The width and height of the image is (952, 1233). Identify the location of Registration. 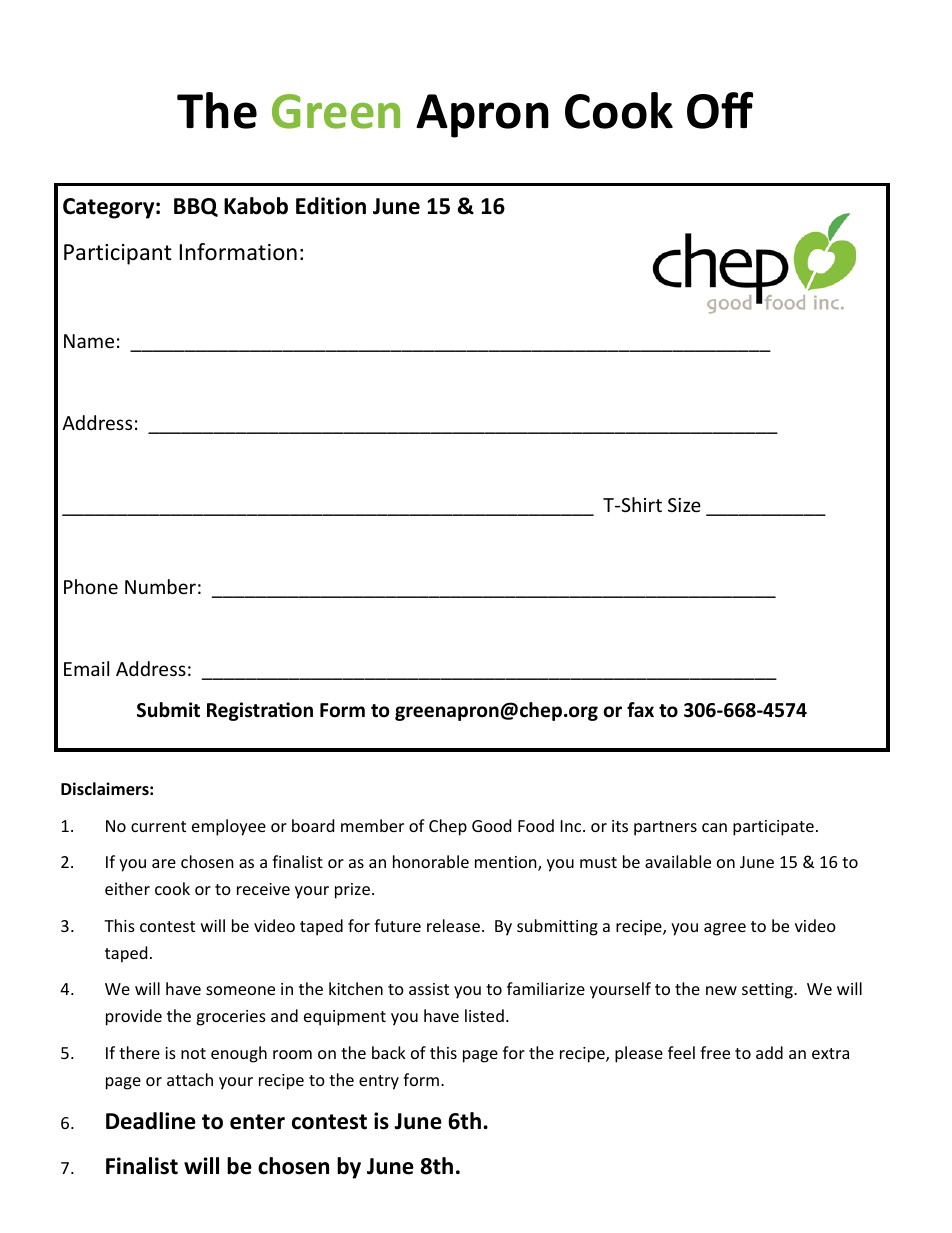
(260, 711).
